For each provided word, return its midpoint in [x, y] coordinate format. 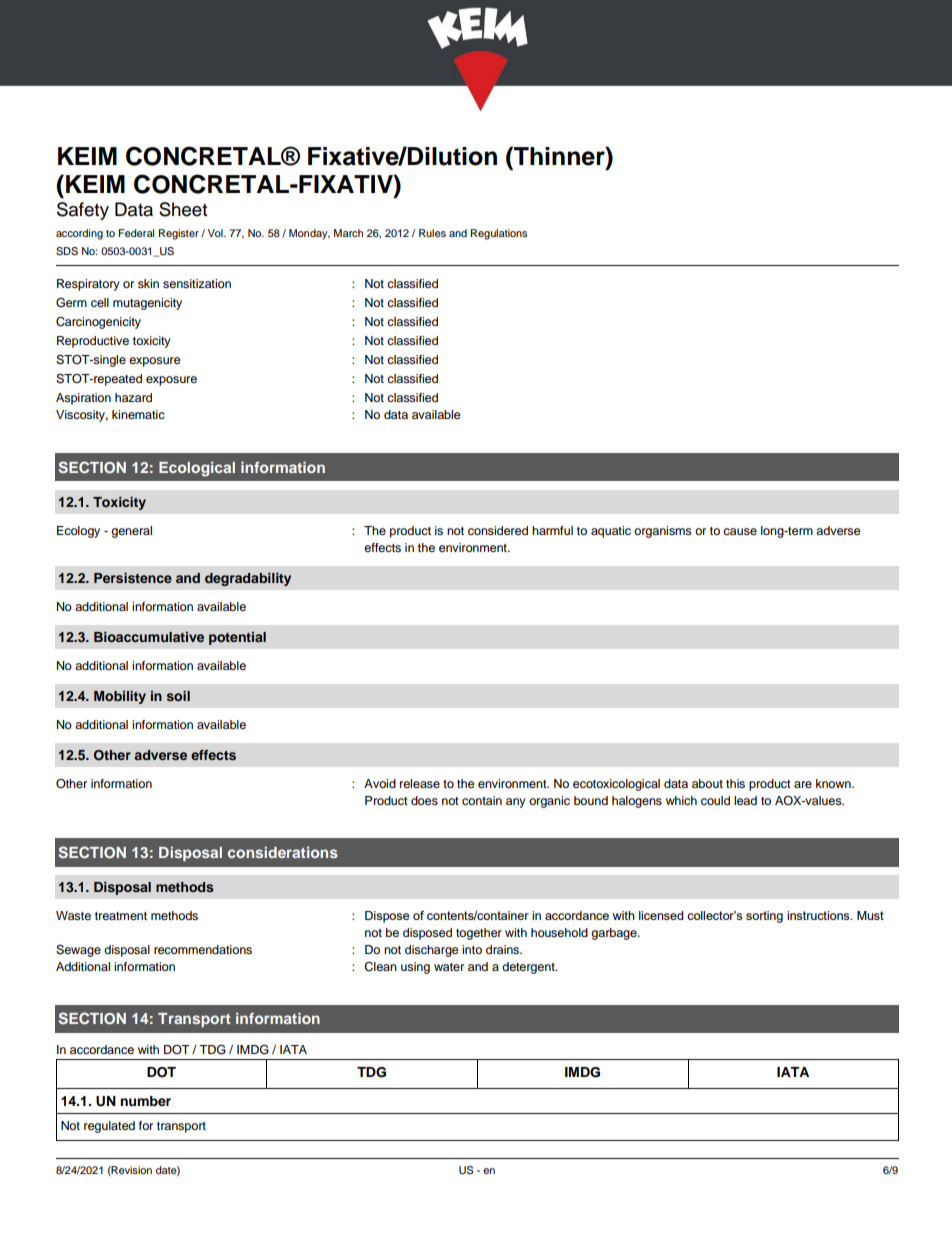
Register [179, 234]
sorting [764, 917]
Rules [432, 233]
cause [740, 531]
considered [498, 530]
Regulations [499, 234]
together [479, 934]
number [145, 1101]
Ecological [197, 469]
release [420, 783]
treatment [121, 916]
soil [178, 696]
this [735, 783]
